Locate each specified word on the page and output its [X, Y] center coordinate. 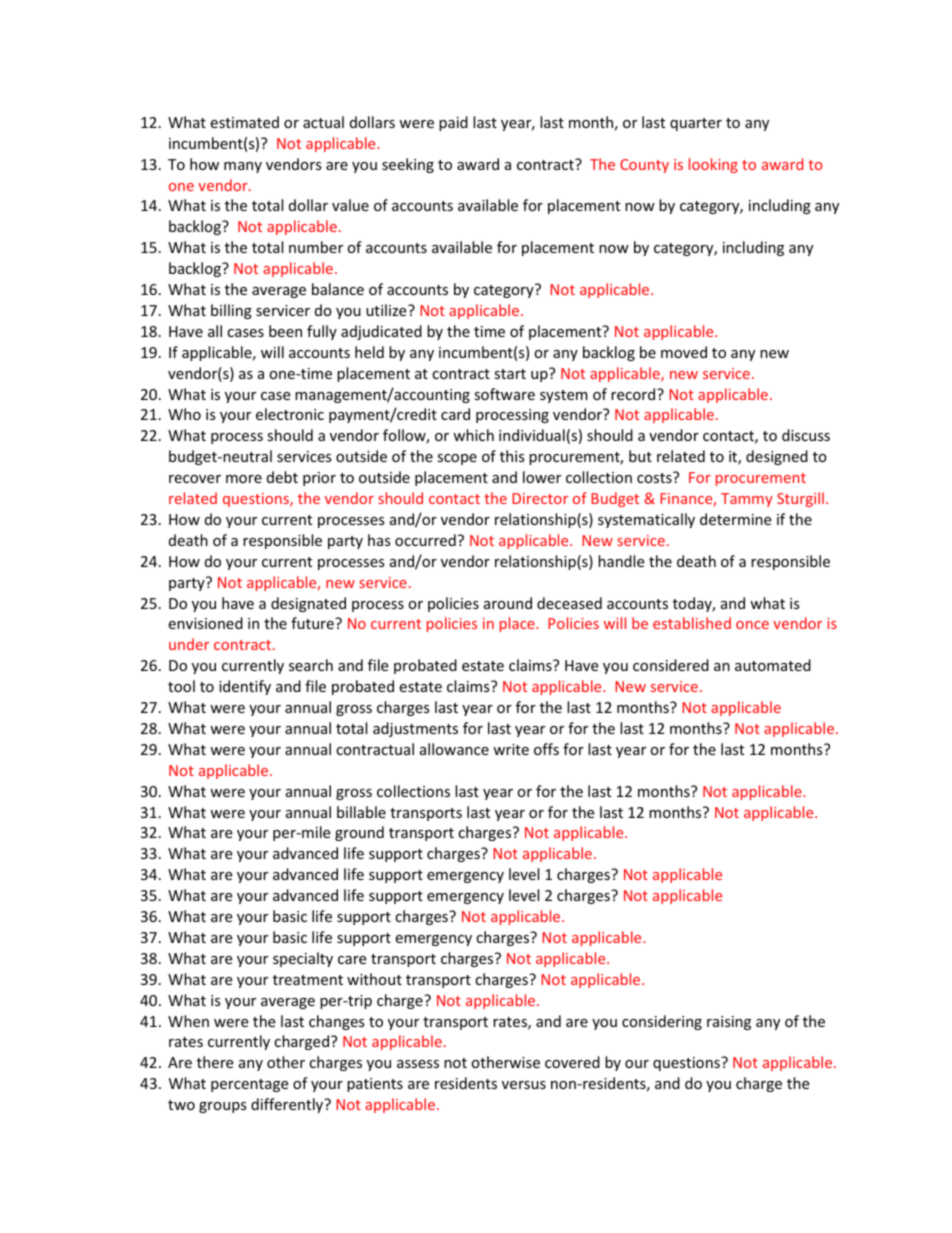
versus [524, 1085]
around [508, 603]
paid [453, 123]
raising [729, 1023]
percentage [249, 1085]
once [752, 625]
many [243, 167]
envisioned [205, 623]
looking [713, 165]
